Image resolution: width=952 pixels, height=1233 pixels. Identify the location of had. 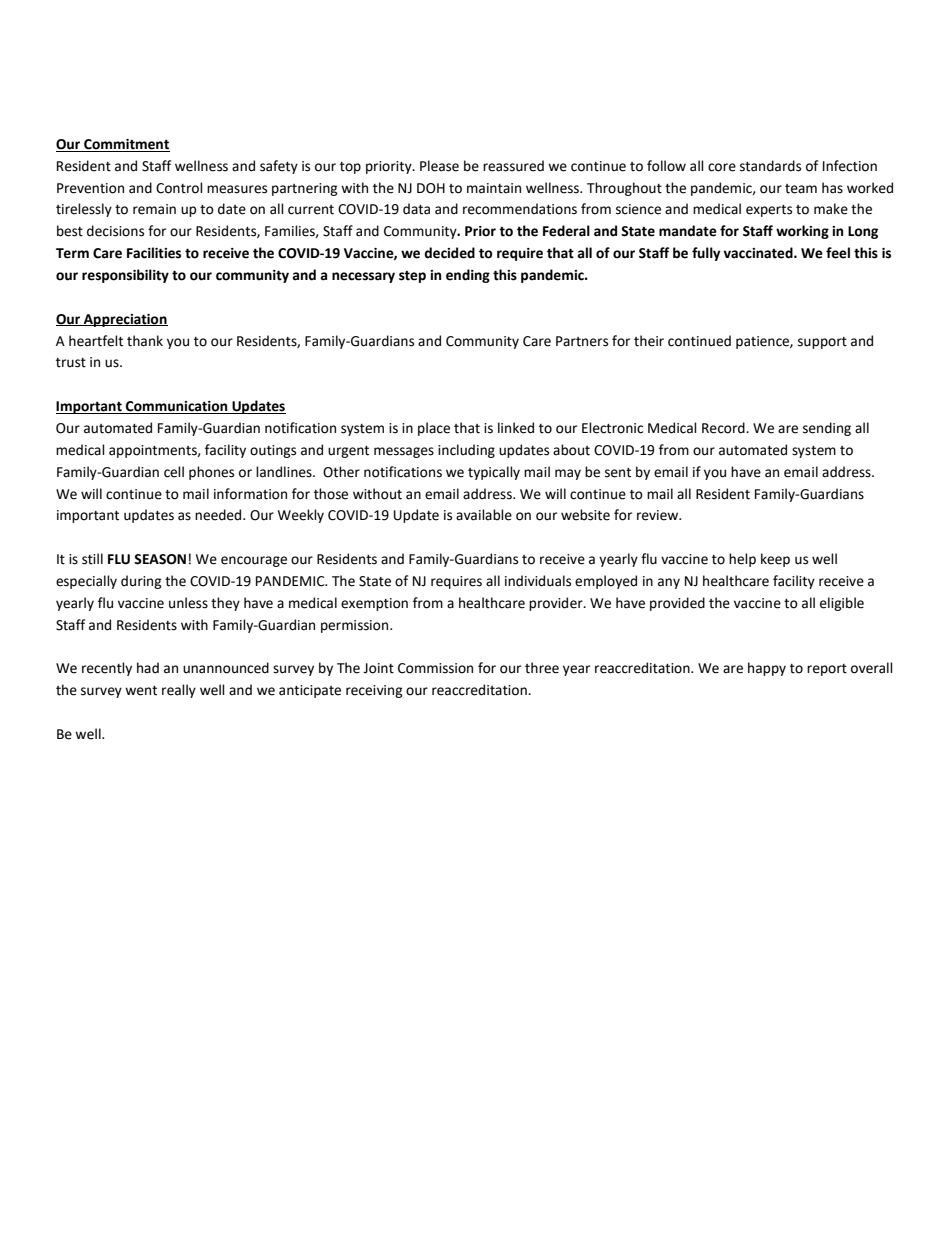
(148, 668).
